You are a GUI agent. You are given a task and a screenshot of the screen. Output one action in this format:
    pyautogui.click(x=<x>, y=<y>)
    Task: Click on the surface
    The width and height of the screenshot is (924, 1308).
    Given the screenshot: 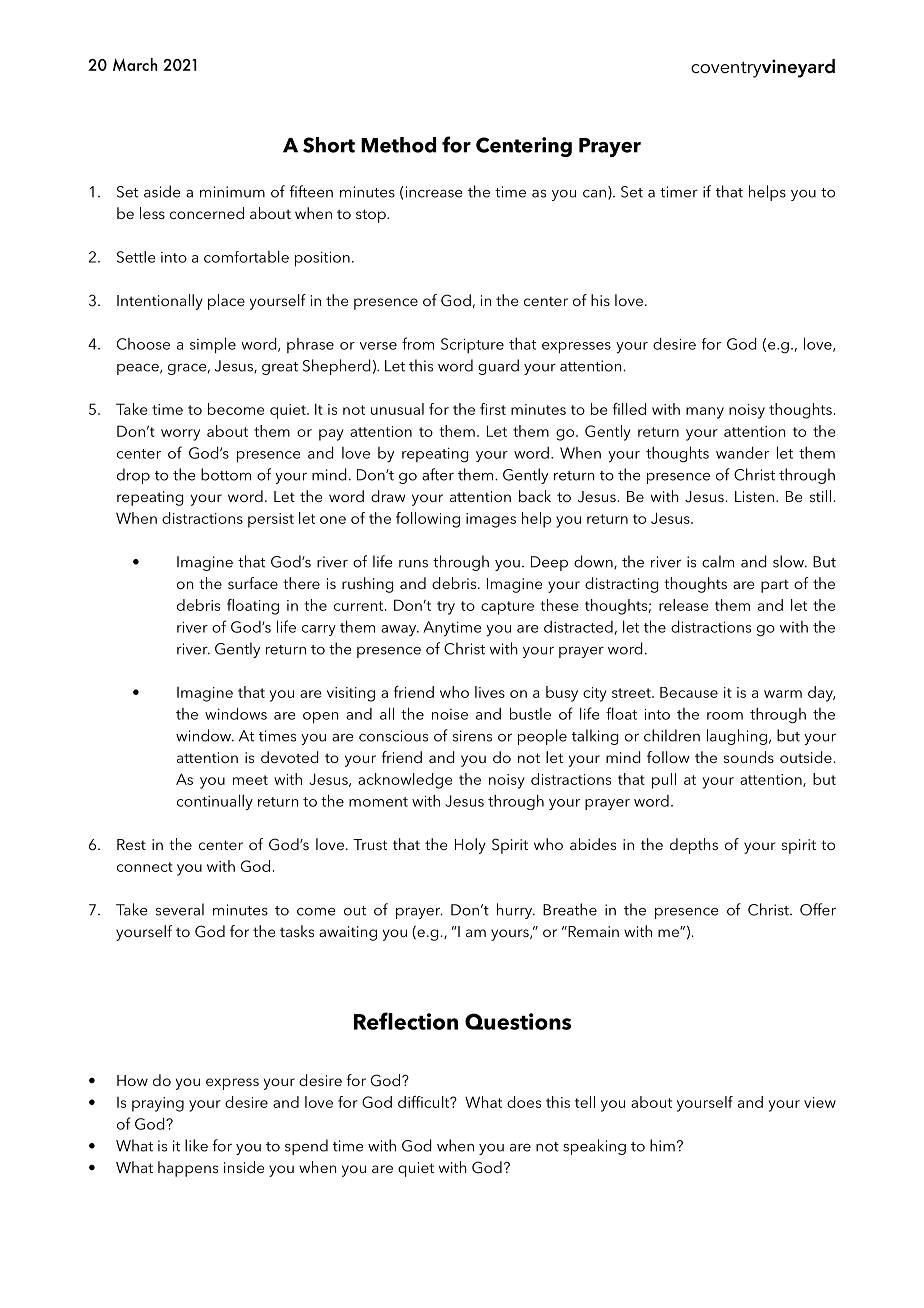 What is the action you would take?
    pyautogui.click(x=253, y=583)
